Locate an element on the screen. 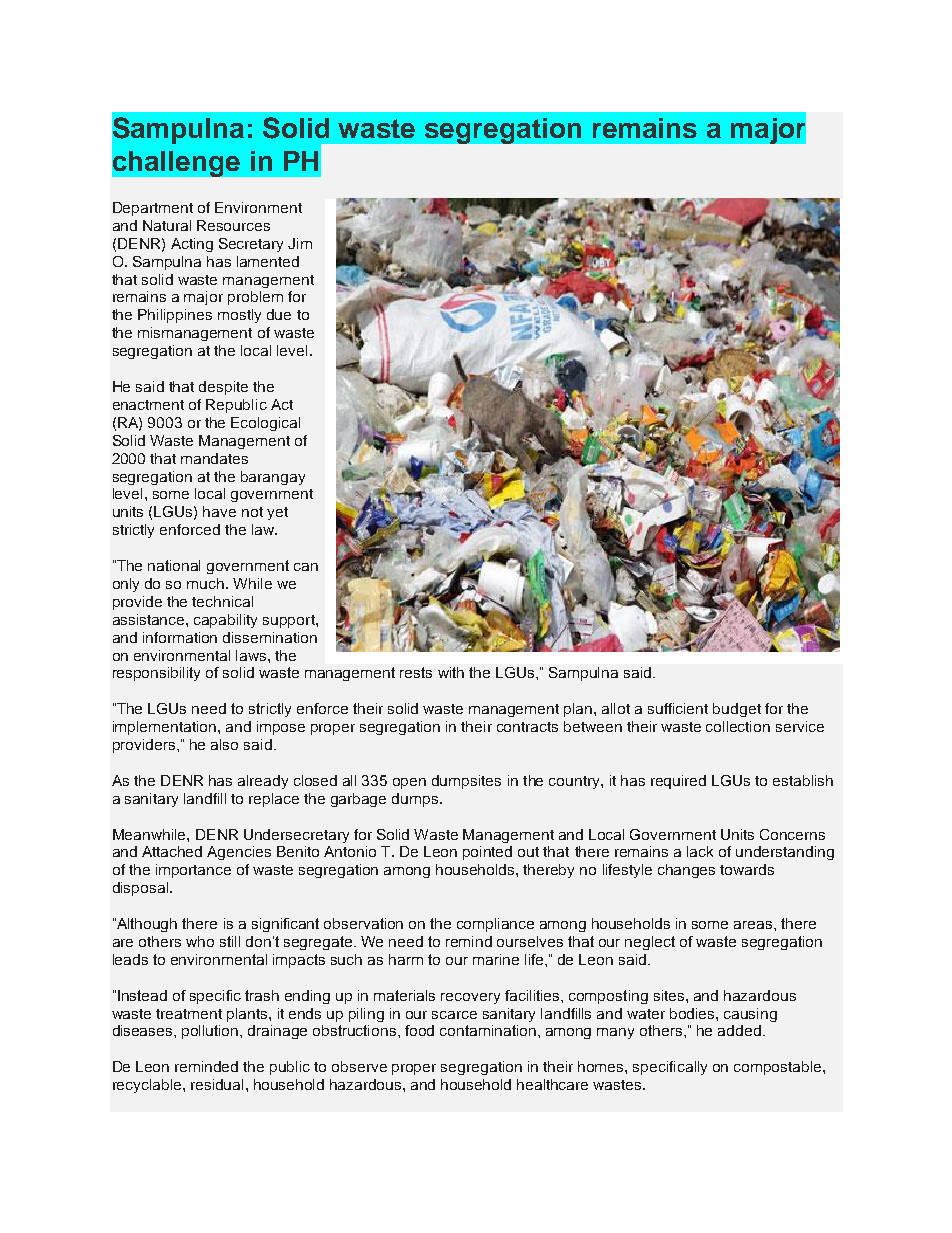 This screenshot has width=952, height=1233. information is located at coordinates (180, 637).
